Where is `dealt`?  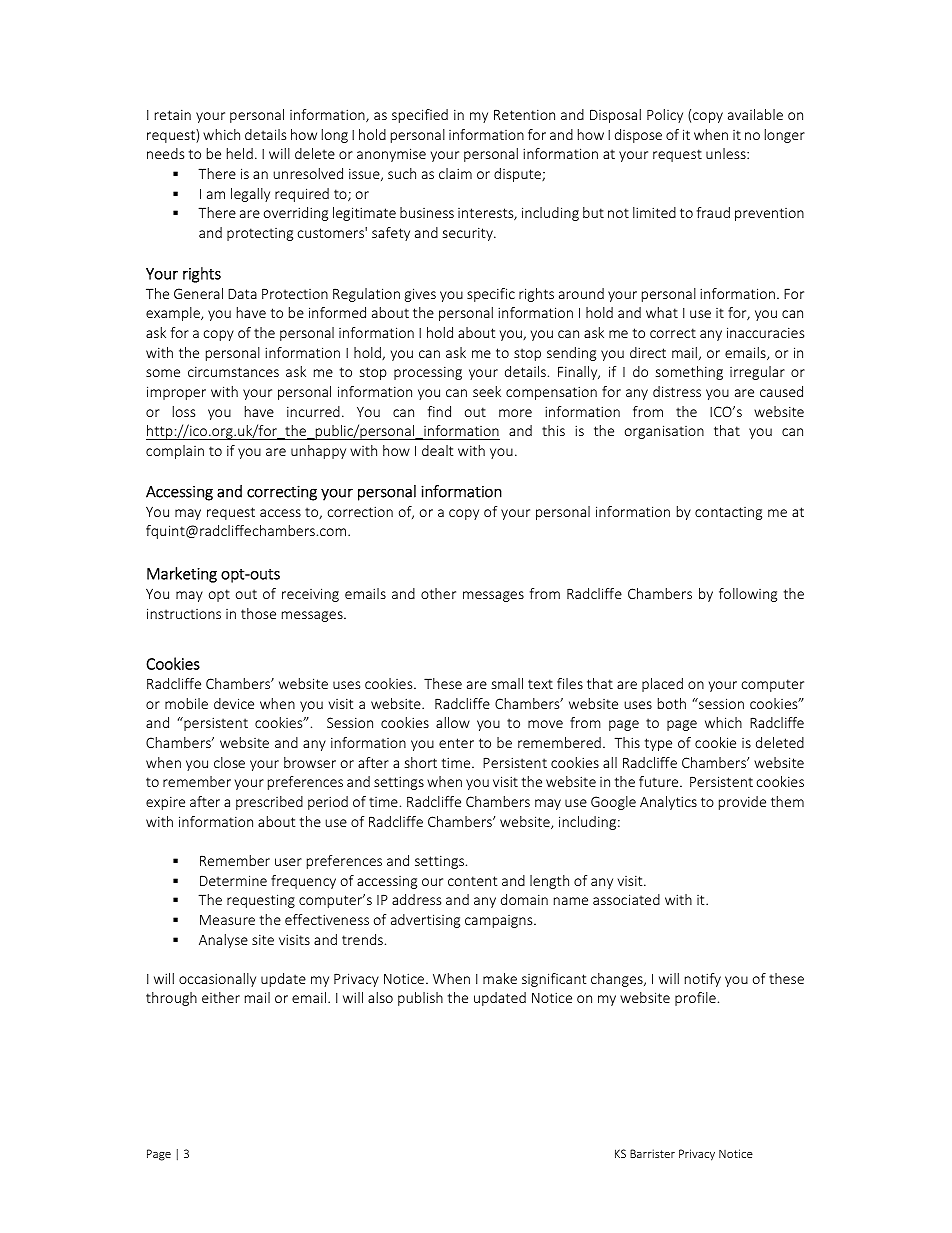
dealt is located at coordinates (437, 450).
